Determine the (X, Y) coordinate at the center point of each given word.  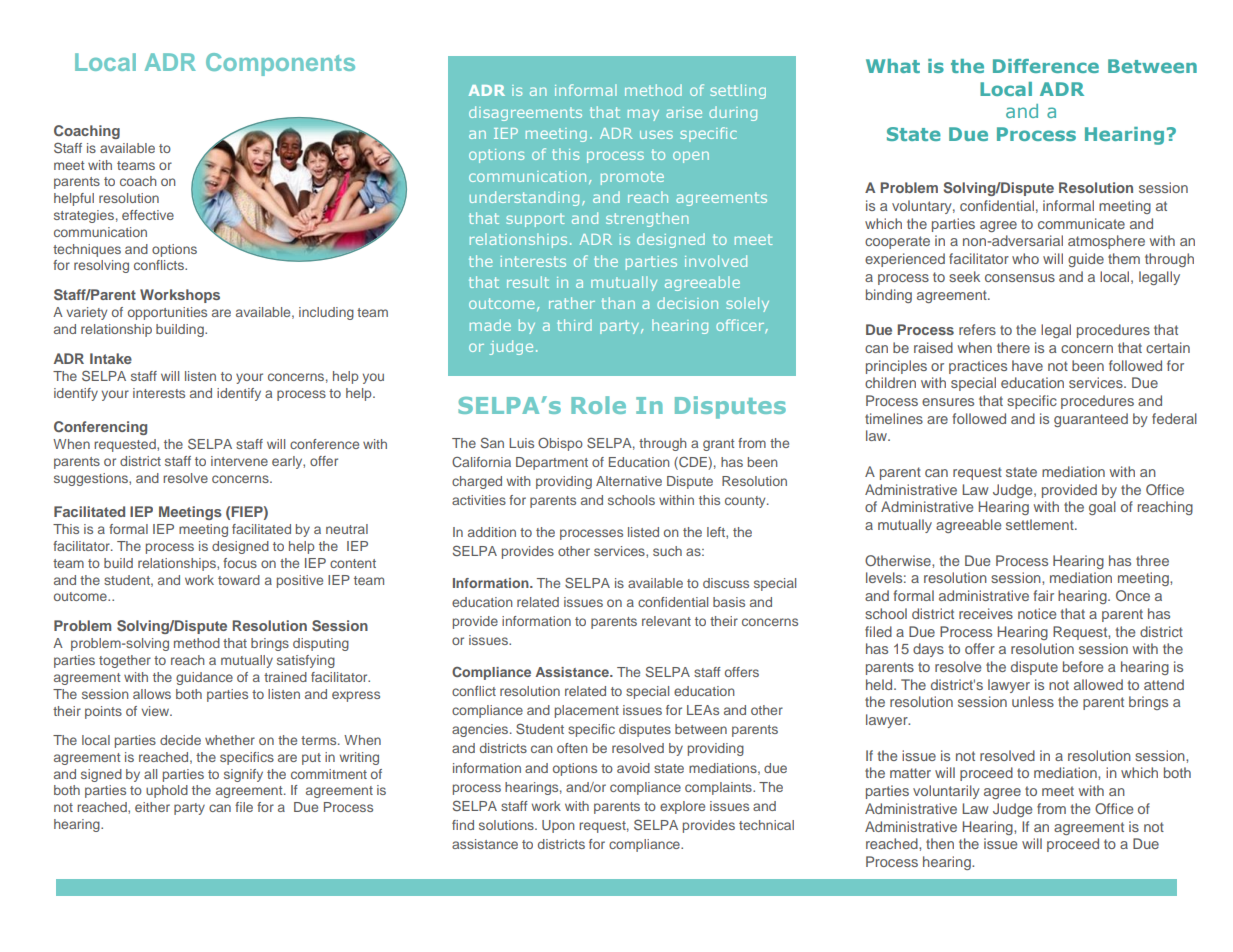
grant (718, 445)
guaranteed (1091, 420)
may (643, 115)
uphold (167, 791)
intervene (239, 461)
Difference (1046, 66)
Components (280, 64)
